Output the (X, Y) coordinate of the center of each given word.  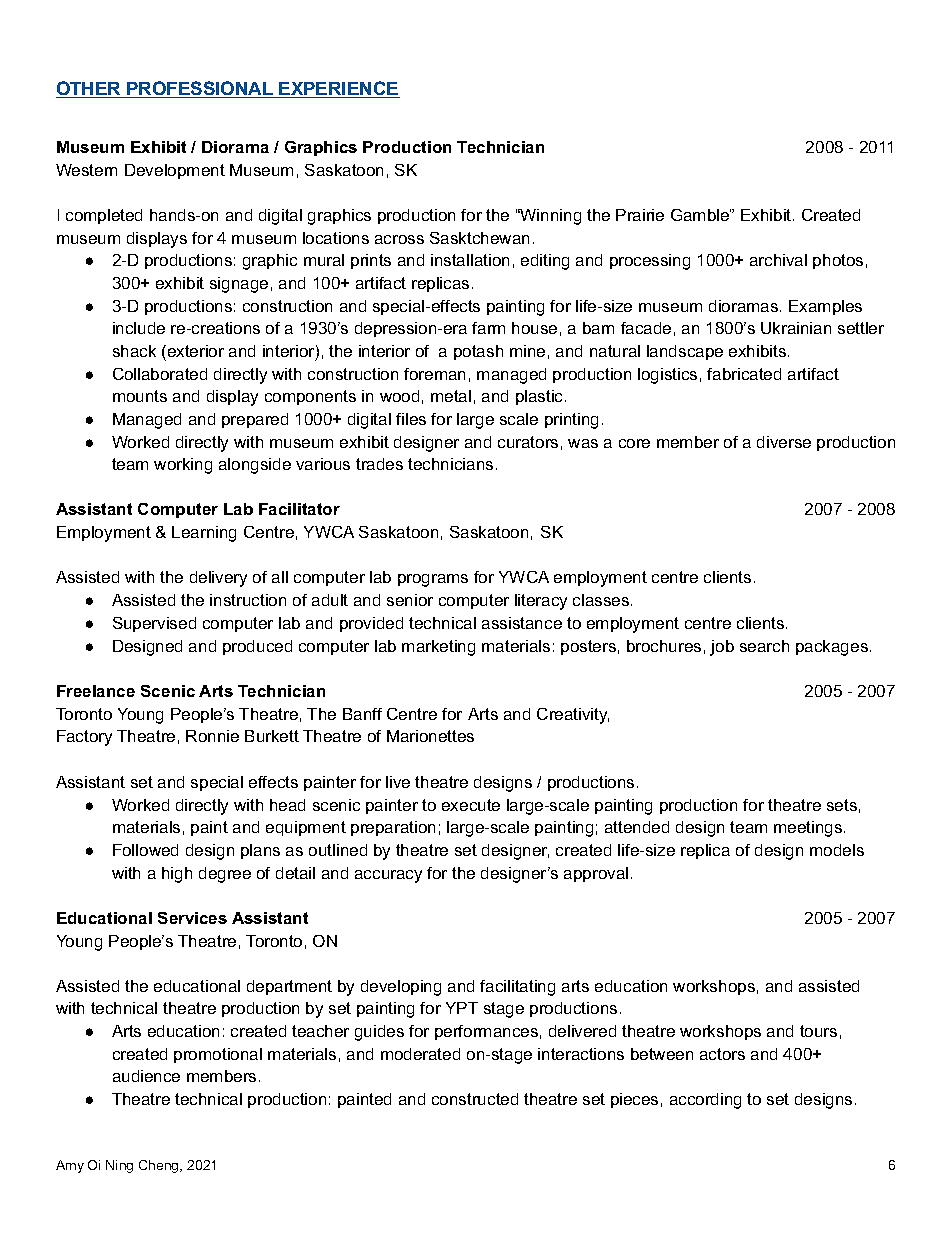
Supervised (154, 624)
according (705, 1101)
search (764, 646)
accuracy (388, 876)
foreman (434, 374)
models (837, 850)
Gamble (701, 215)
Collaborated (160, 374)
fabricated (744, 374)
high (177, 875)
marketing (438, 648)
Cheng (160, 1166)
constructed (475, 1099)
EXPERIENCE (339, 89)
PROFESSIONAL (200, 89)
